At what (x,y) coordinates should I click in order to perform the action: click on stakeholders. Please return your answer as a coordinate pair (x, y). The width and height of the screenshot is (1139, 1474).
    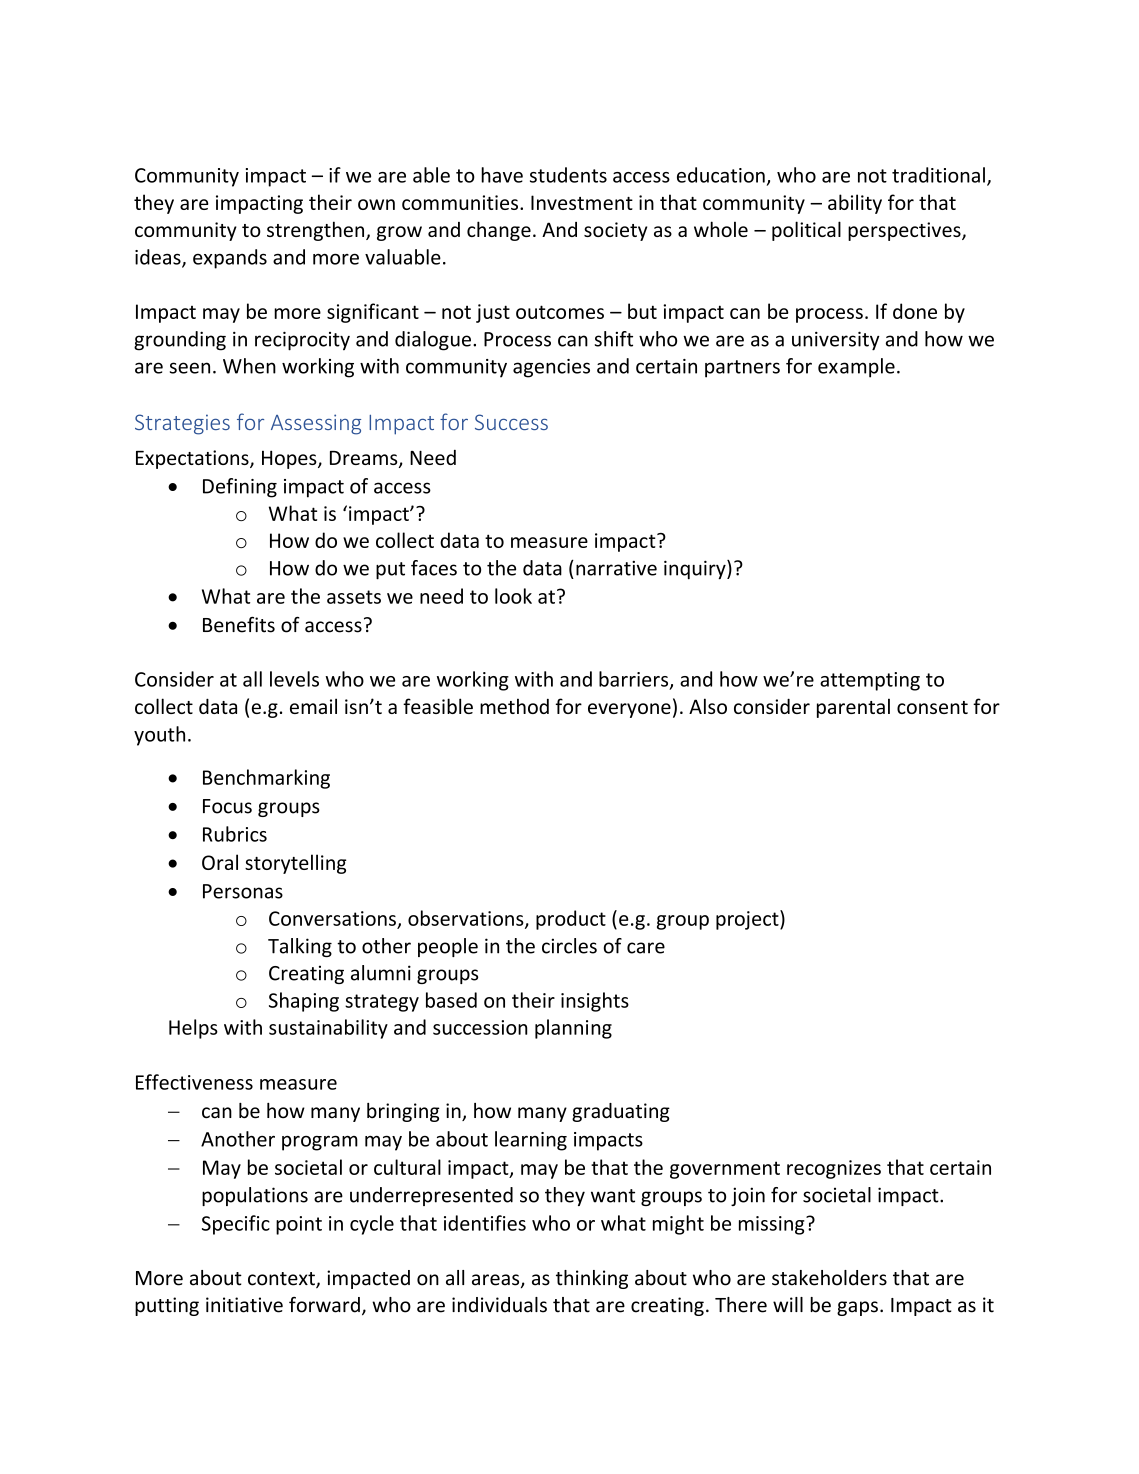
    Looking at the image, I should click on (829, 1278).
